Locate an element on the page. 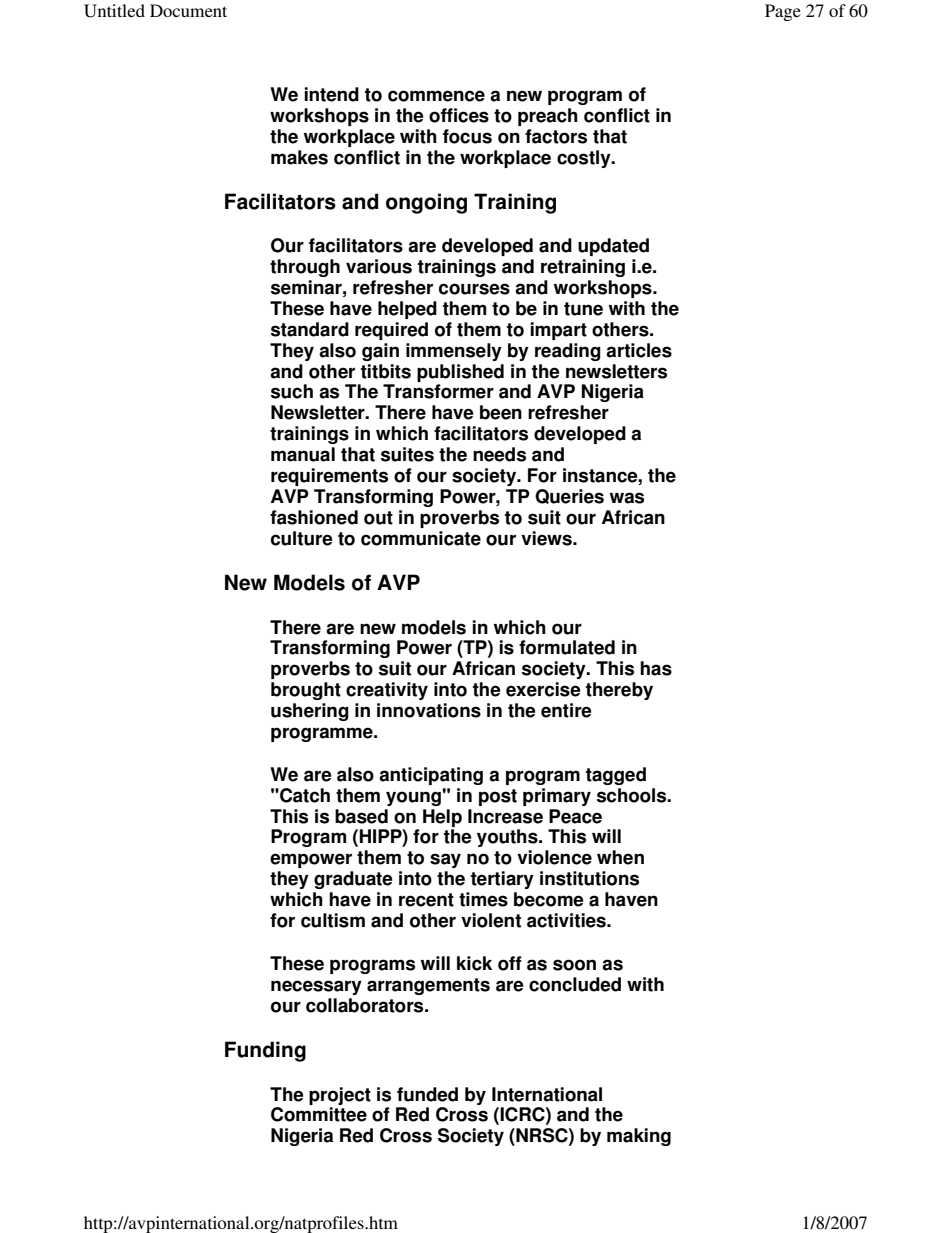  funded is located at coordinates (427, 1094).
